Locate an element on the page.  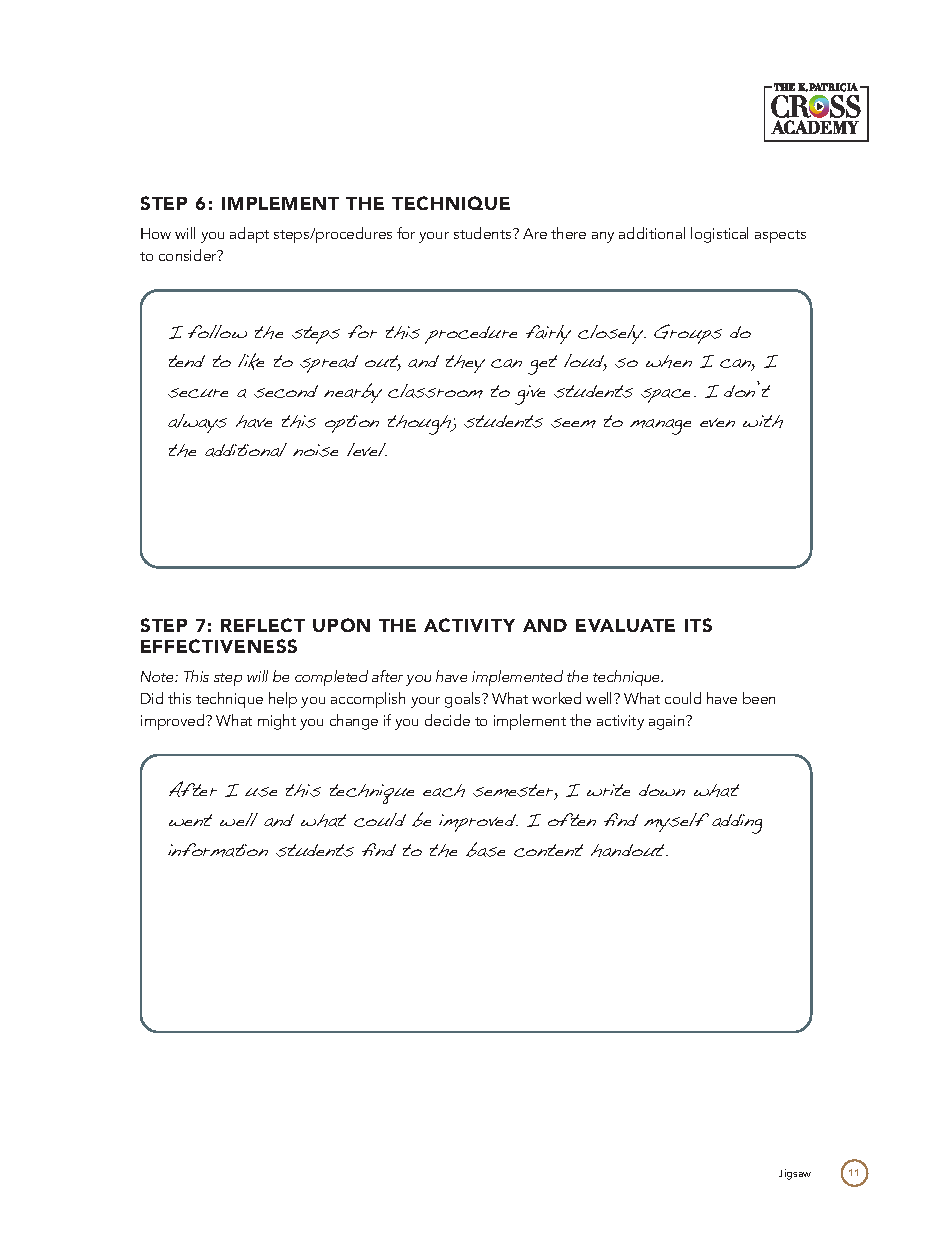
ITS is located at coordinates (698, 625).
